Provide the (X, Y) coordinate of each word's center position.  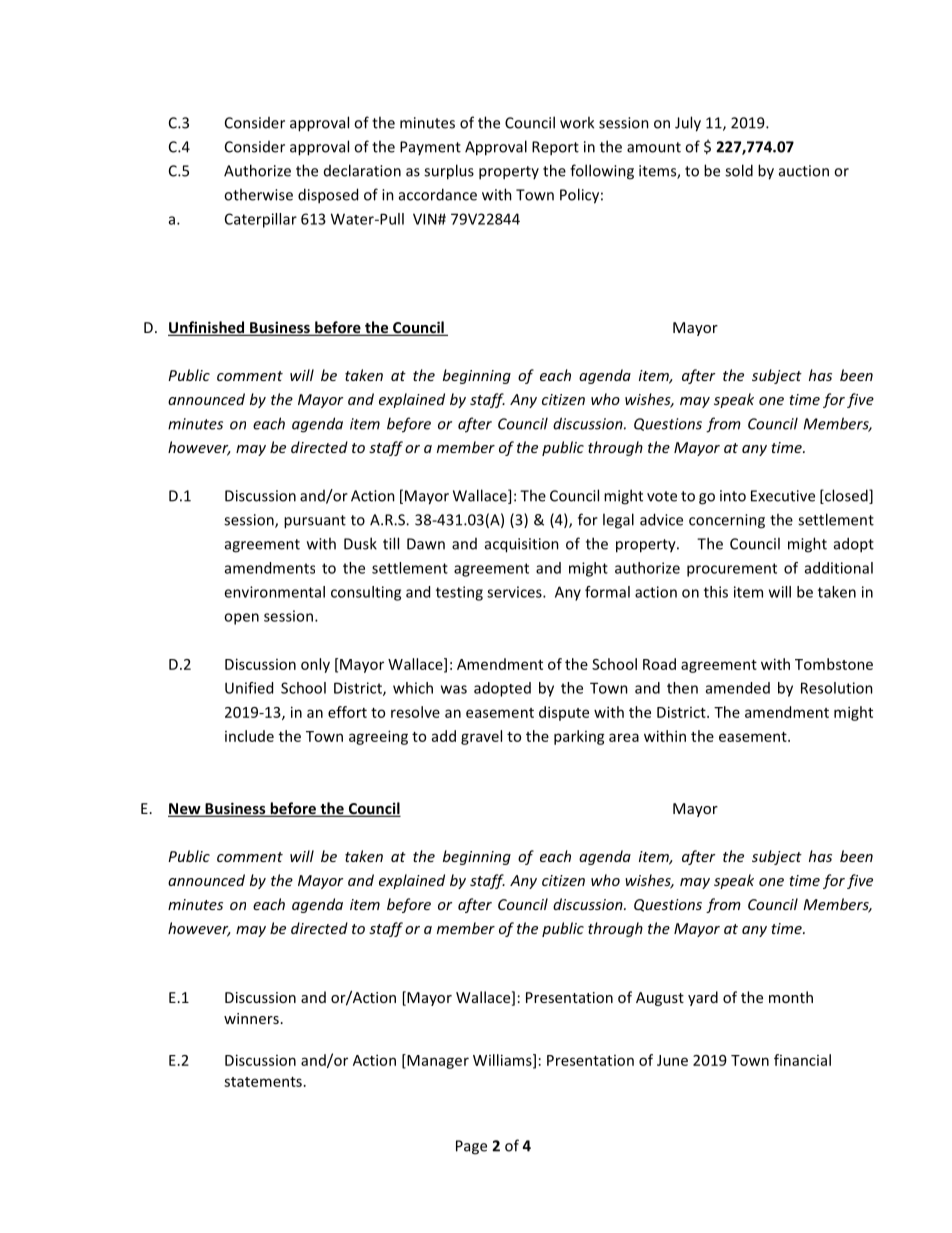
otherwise (258, 194)
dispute (564, 713)
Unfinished (207, 328)
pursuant (315, 522)
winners (251, 1018)
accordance (438, 194)
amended (738, 688)
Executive (783, 496)
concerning (727, 521)
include (249, 736)
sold (739, 170)
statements (263, 1082)
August (660, 999)
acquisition (522, 545)
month (791, 997)
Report (555, 148)
